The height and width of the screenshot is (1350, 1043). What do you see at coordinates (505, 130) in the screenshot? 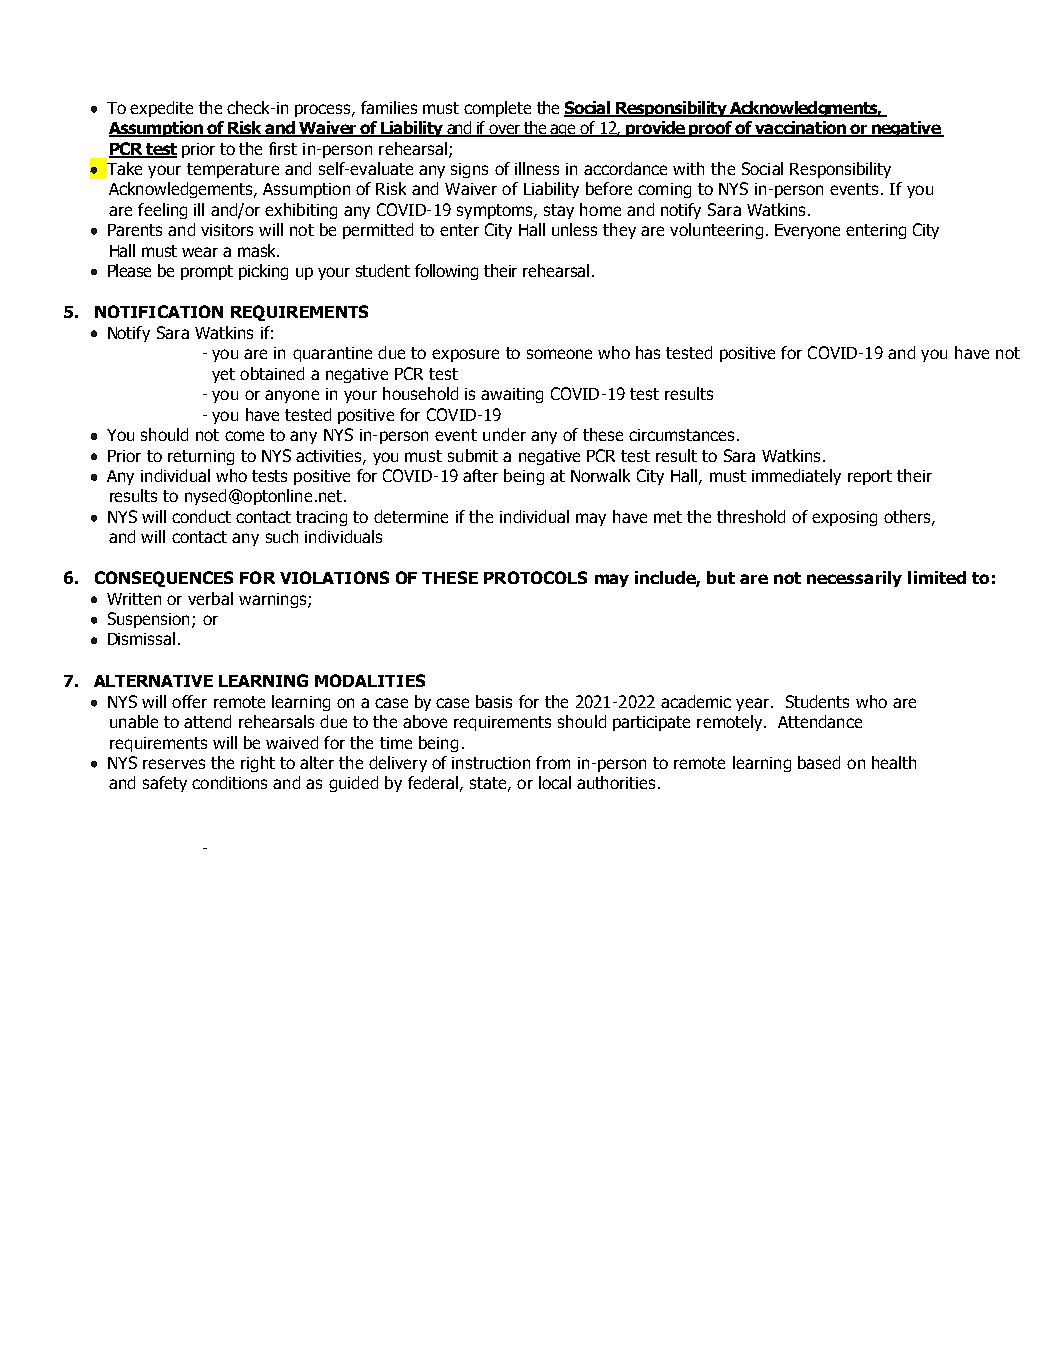
I see `over` at bounding box center [505, 130].
